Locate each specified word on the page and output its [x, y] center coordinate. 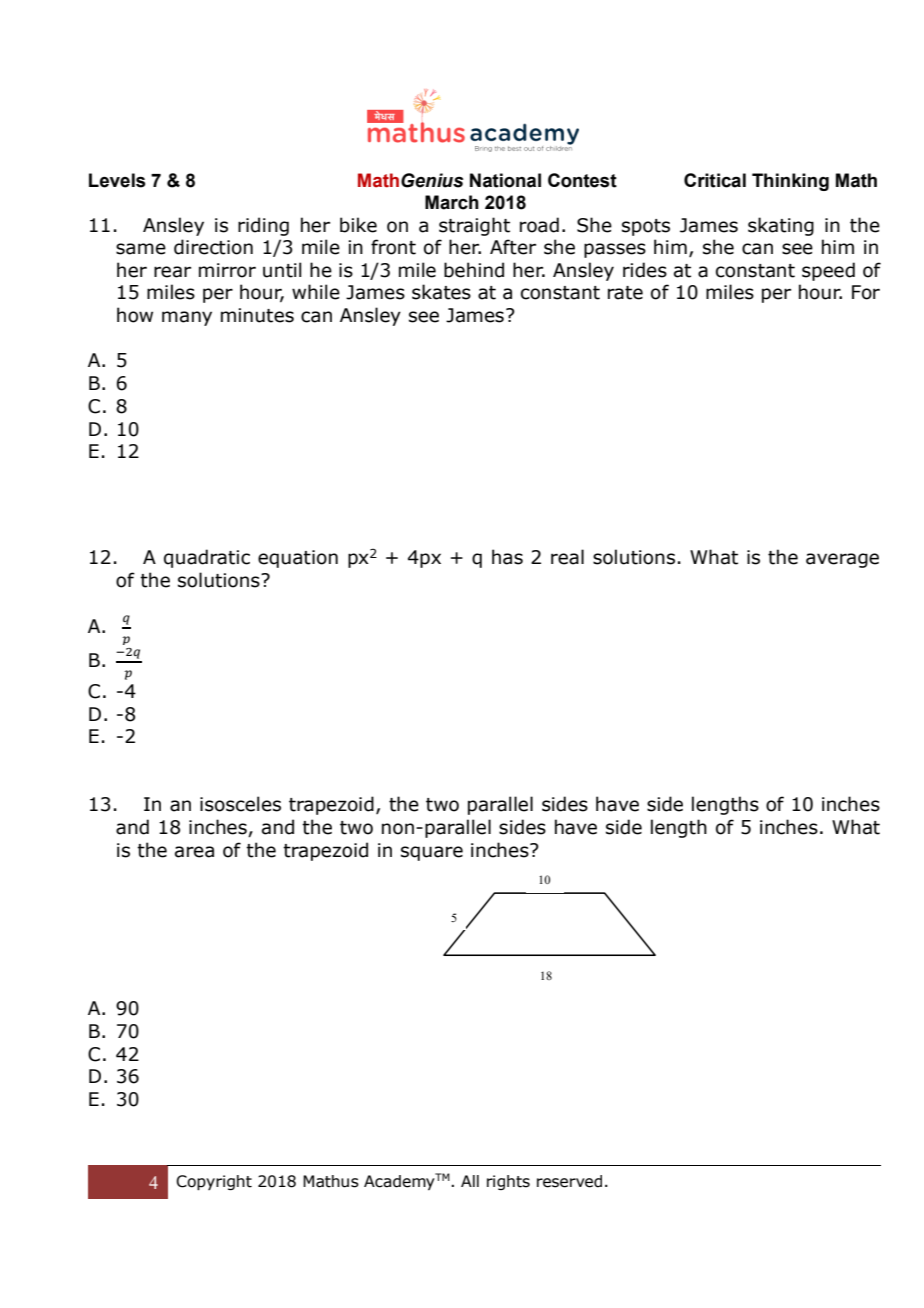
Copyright [214, 1183]
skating [781, 226]
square [432, 853]
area [194, 852]
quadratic [207, 558]
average [842, 560]
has [507, 557]
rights [508, 1182]
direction [213, 247]
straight [474, 226]
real [567, 557]
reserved [569, 1181]
